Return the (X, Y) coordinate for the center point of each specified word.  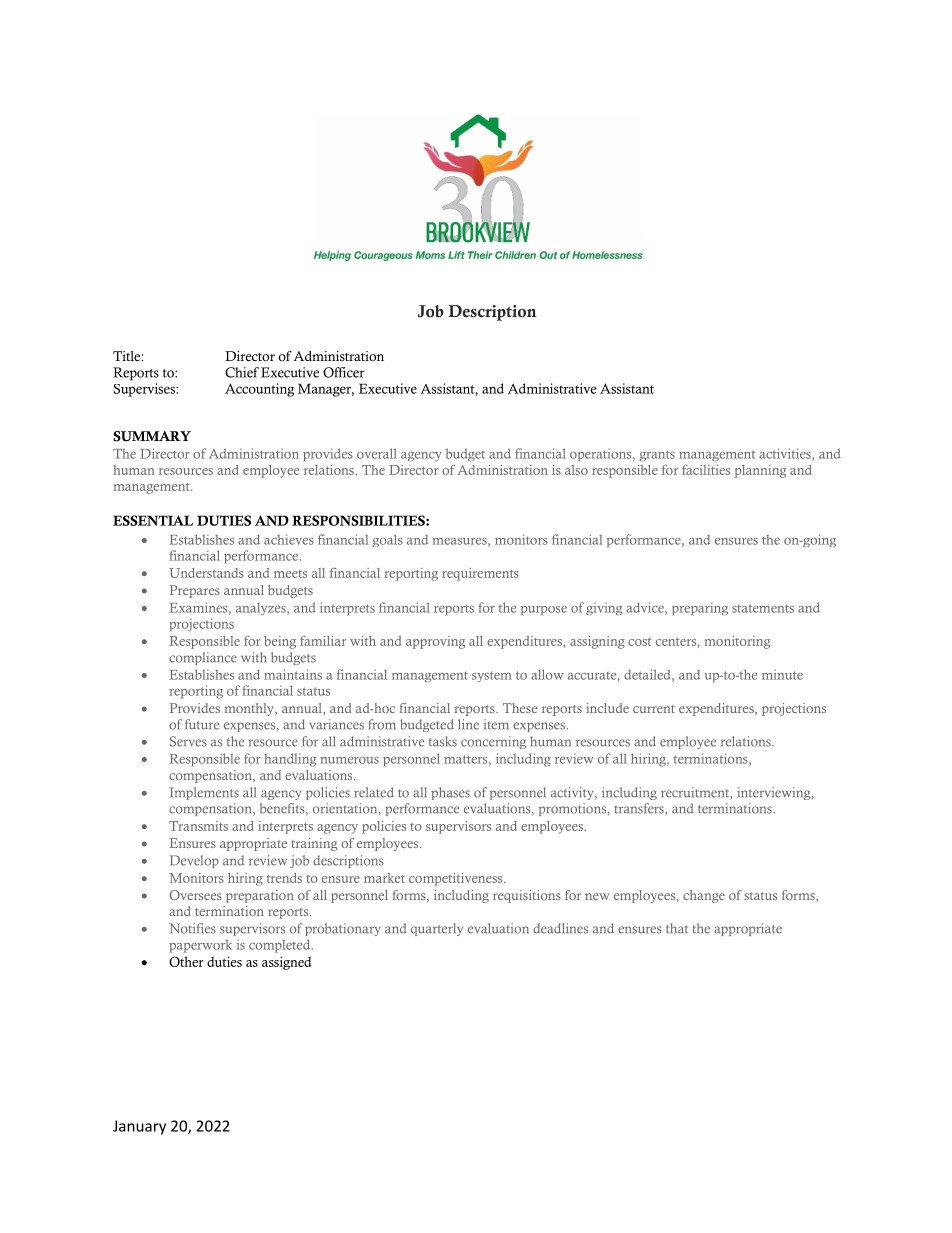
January (139, 1127)
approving (435, 642)
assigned (286, 963)
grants (657, 455)
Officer (344, 372)
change (704, 896)
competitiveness (457, 879)
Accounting (259, 390)
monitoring (737, 642)
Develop (194, 861)
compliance (203, 658)
